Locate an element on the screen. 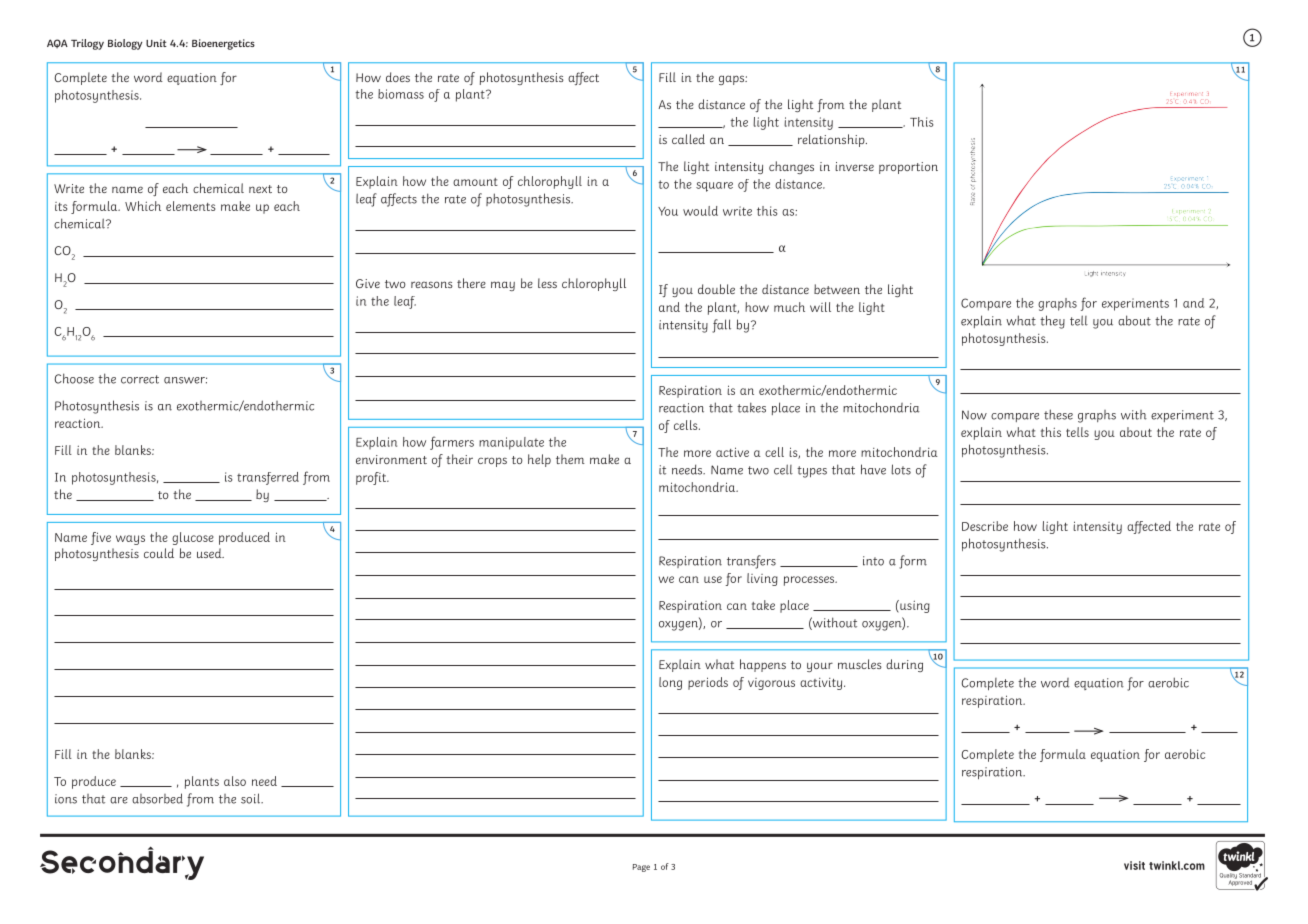  Now is located at coordinates (974, 415).
